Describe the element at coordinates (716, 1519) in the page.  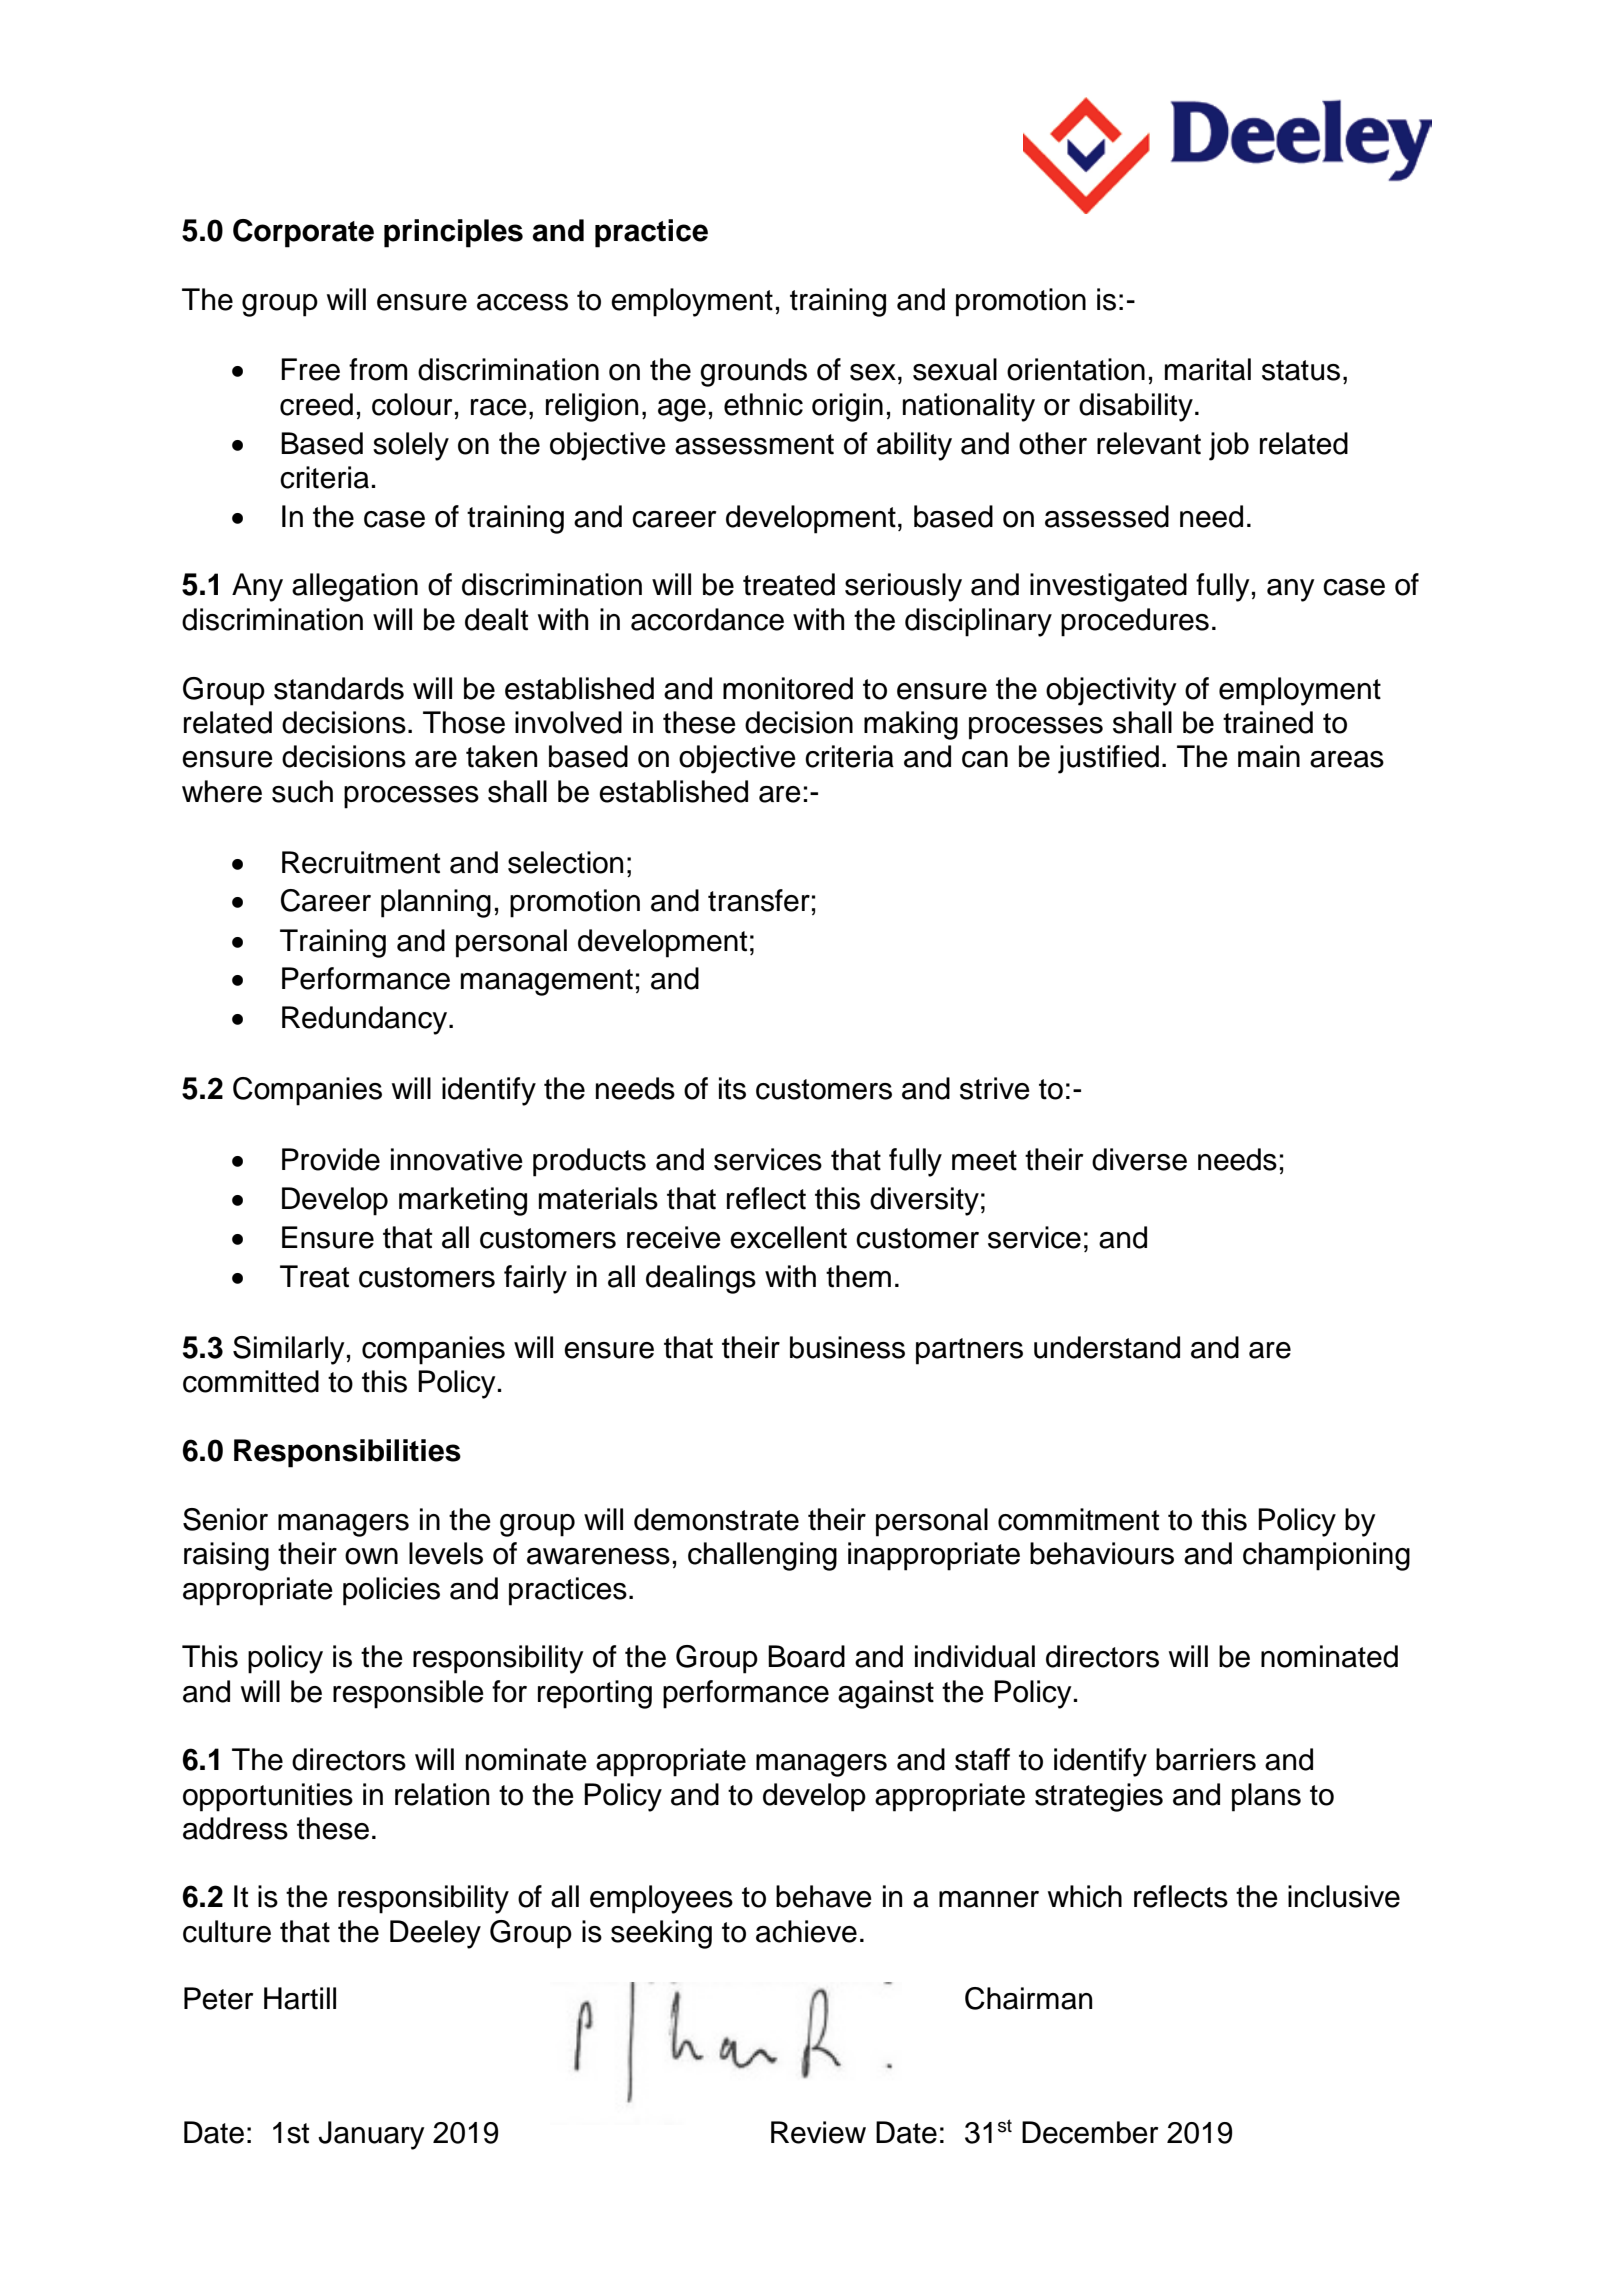
I see `demonstrate` at that location.
